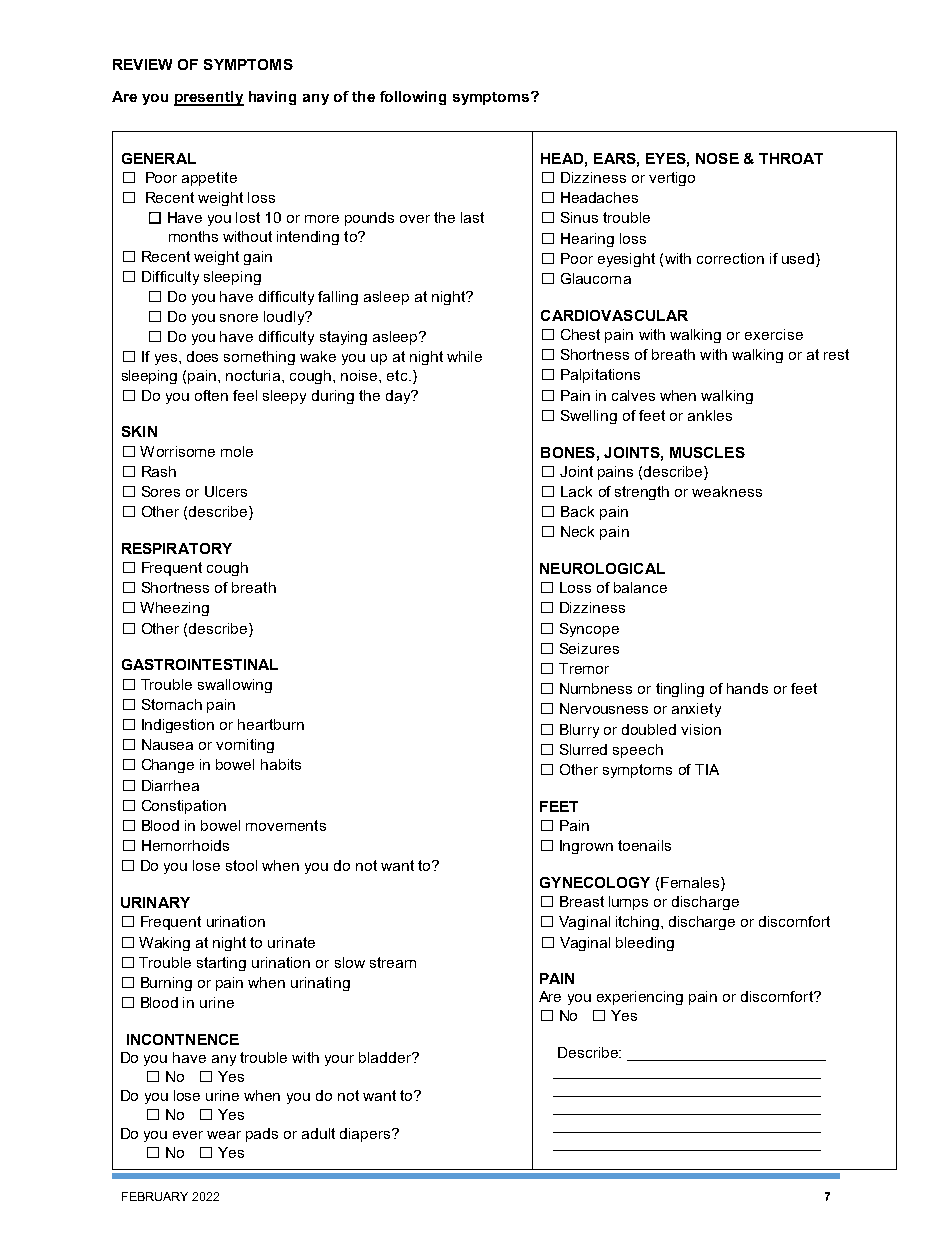  I want to click on Constipation, so click(184, 807).
